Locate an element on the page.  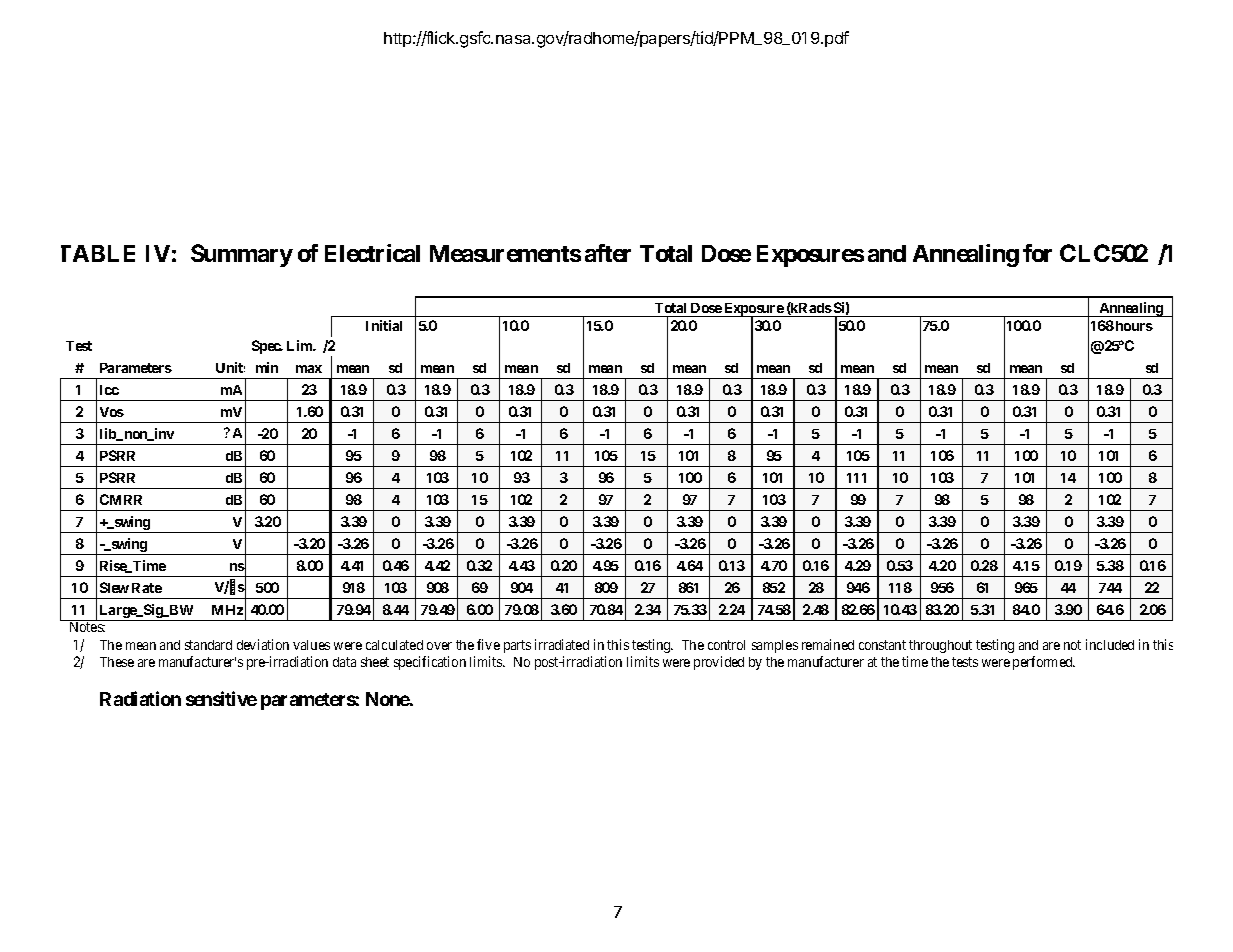
after is located at coordinates (608, 253).
